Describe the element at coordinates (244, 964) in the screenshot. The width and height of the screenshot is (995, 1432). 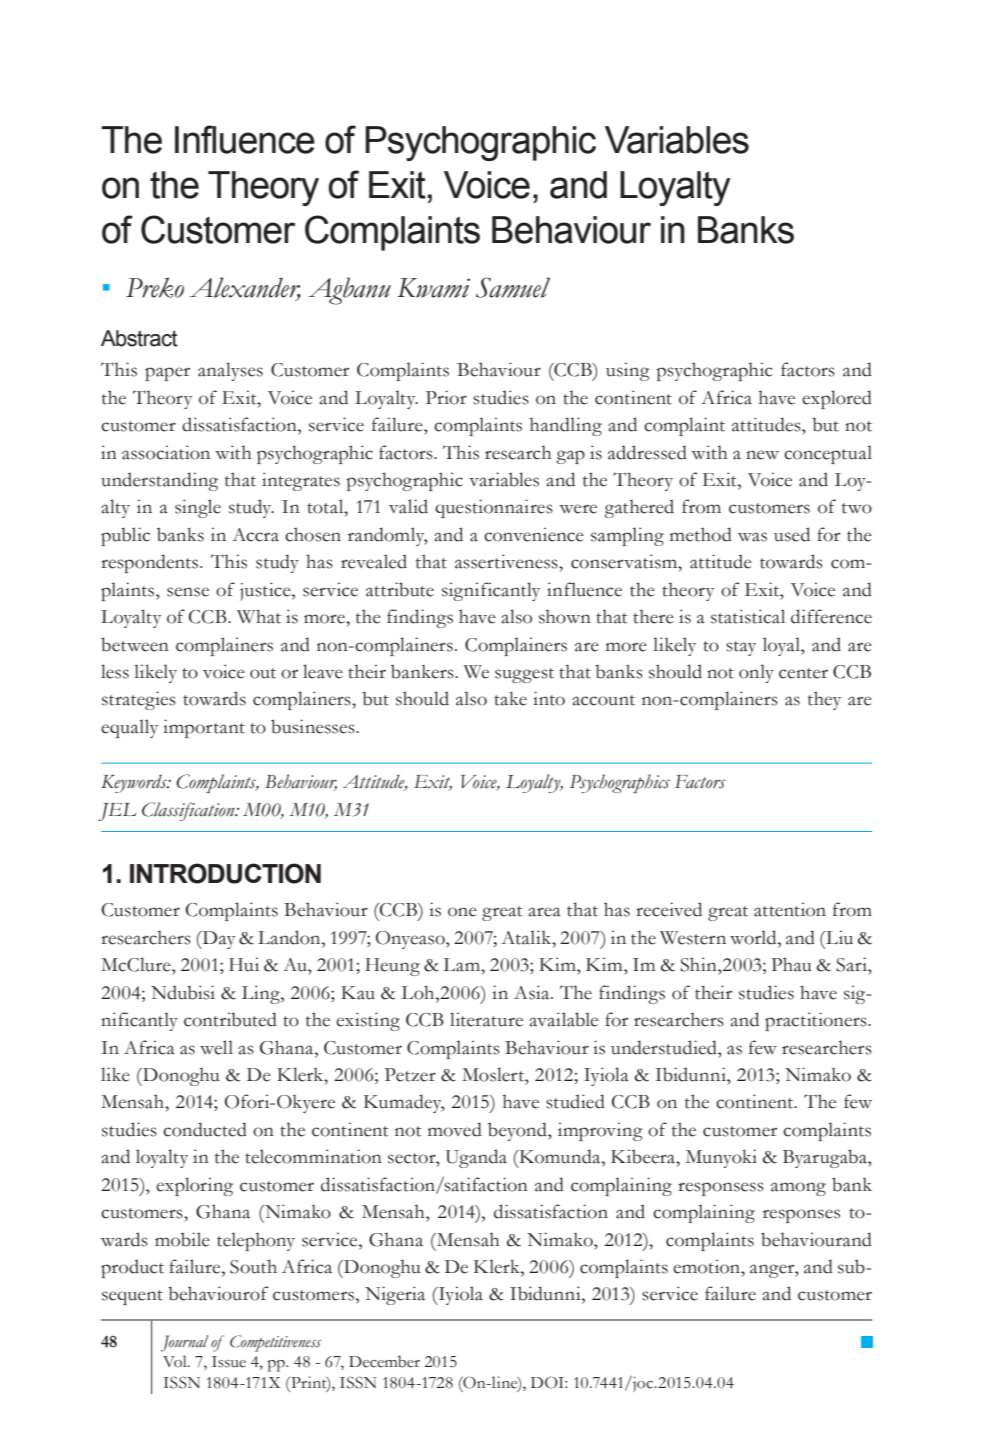
I see `Hui` at that location.
